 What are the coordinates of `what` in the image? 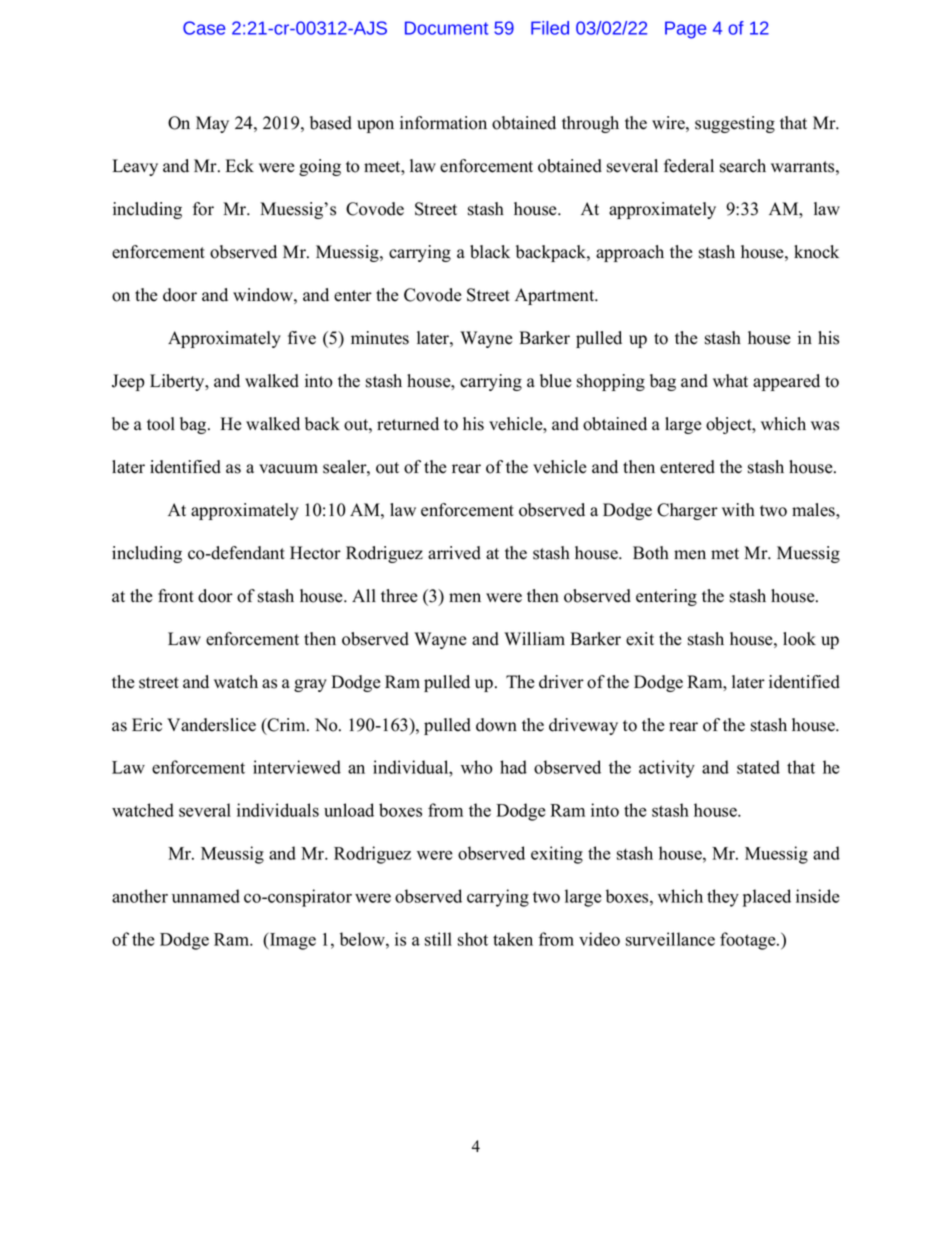 It's located at (730, 380).
